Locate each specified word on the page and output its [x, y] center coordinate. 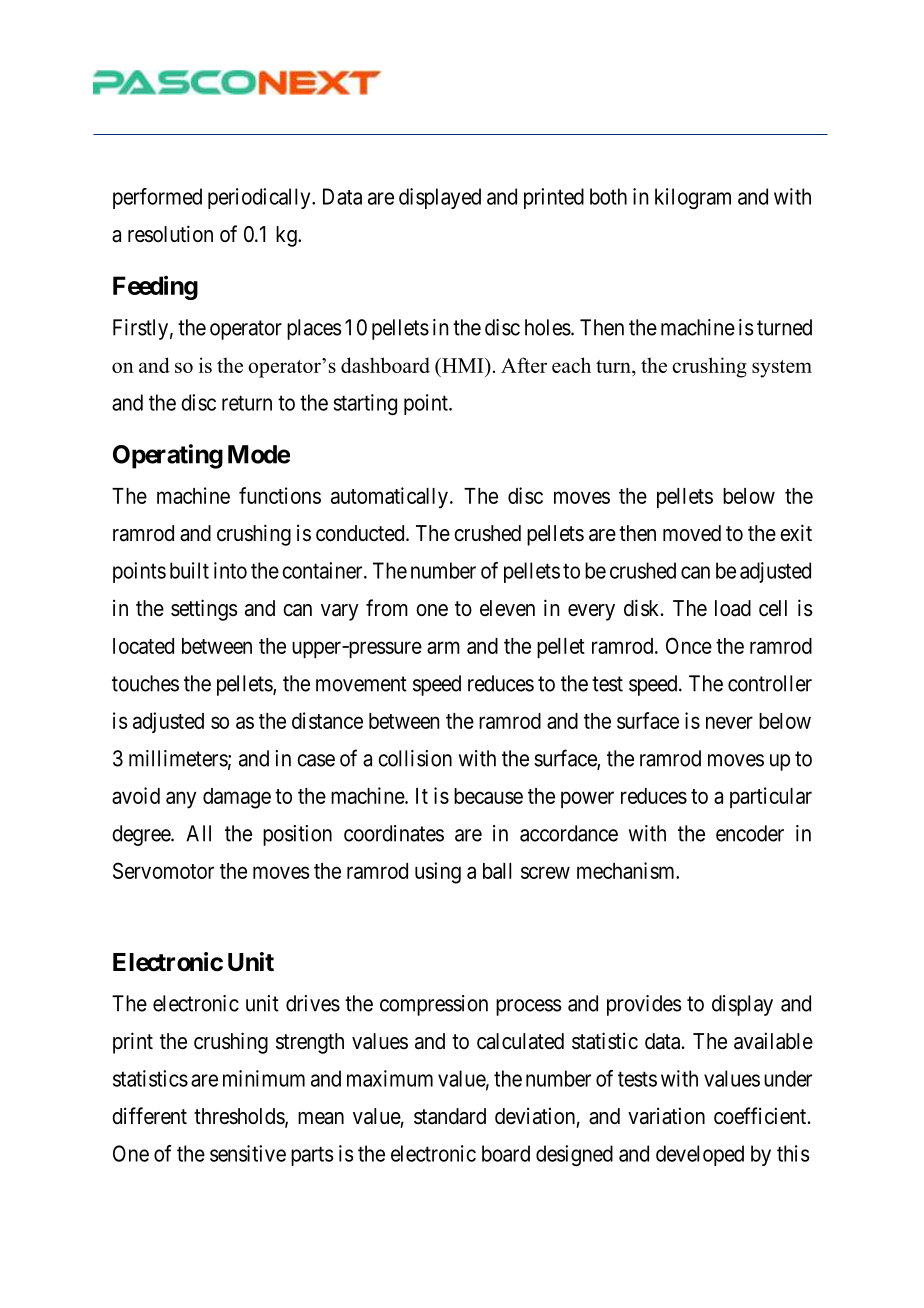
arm [443, 647]
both [608, 196]
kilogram [693, 198]
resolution [170, 234]
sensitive [248, 1153]
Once [689, 645]
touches [145, 683]
